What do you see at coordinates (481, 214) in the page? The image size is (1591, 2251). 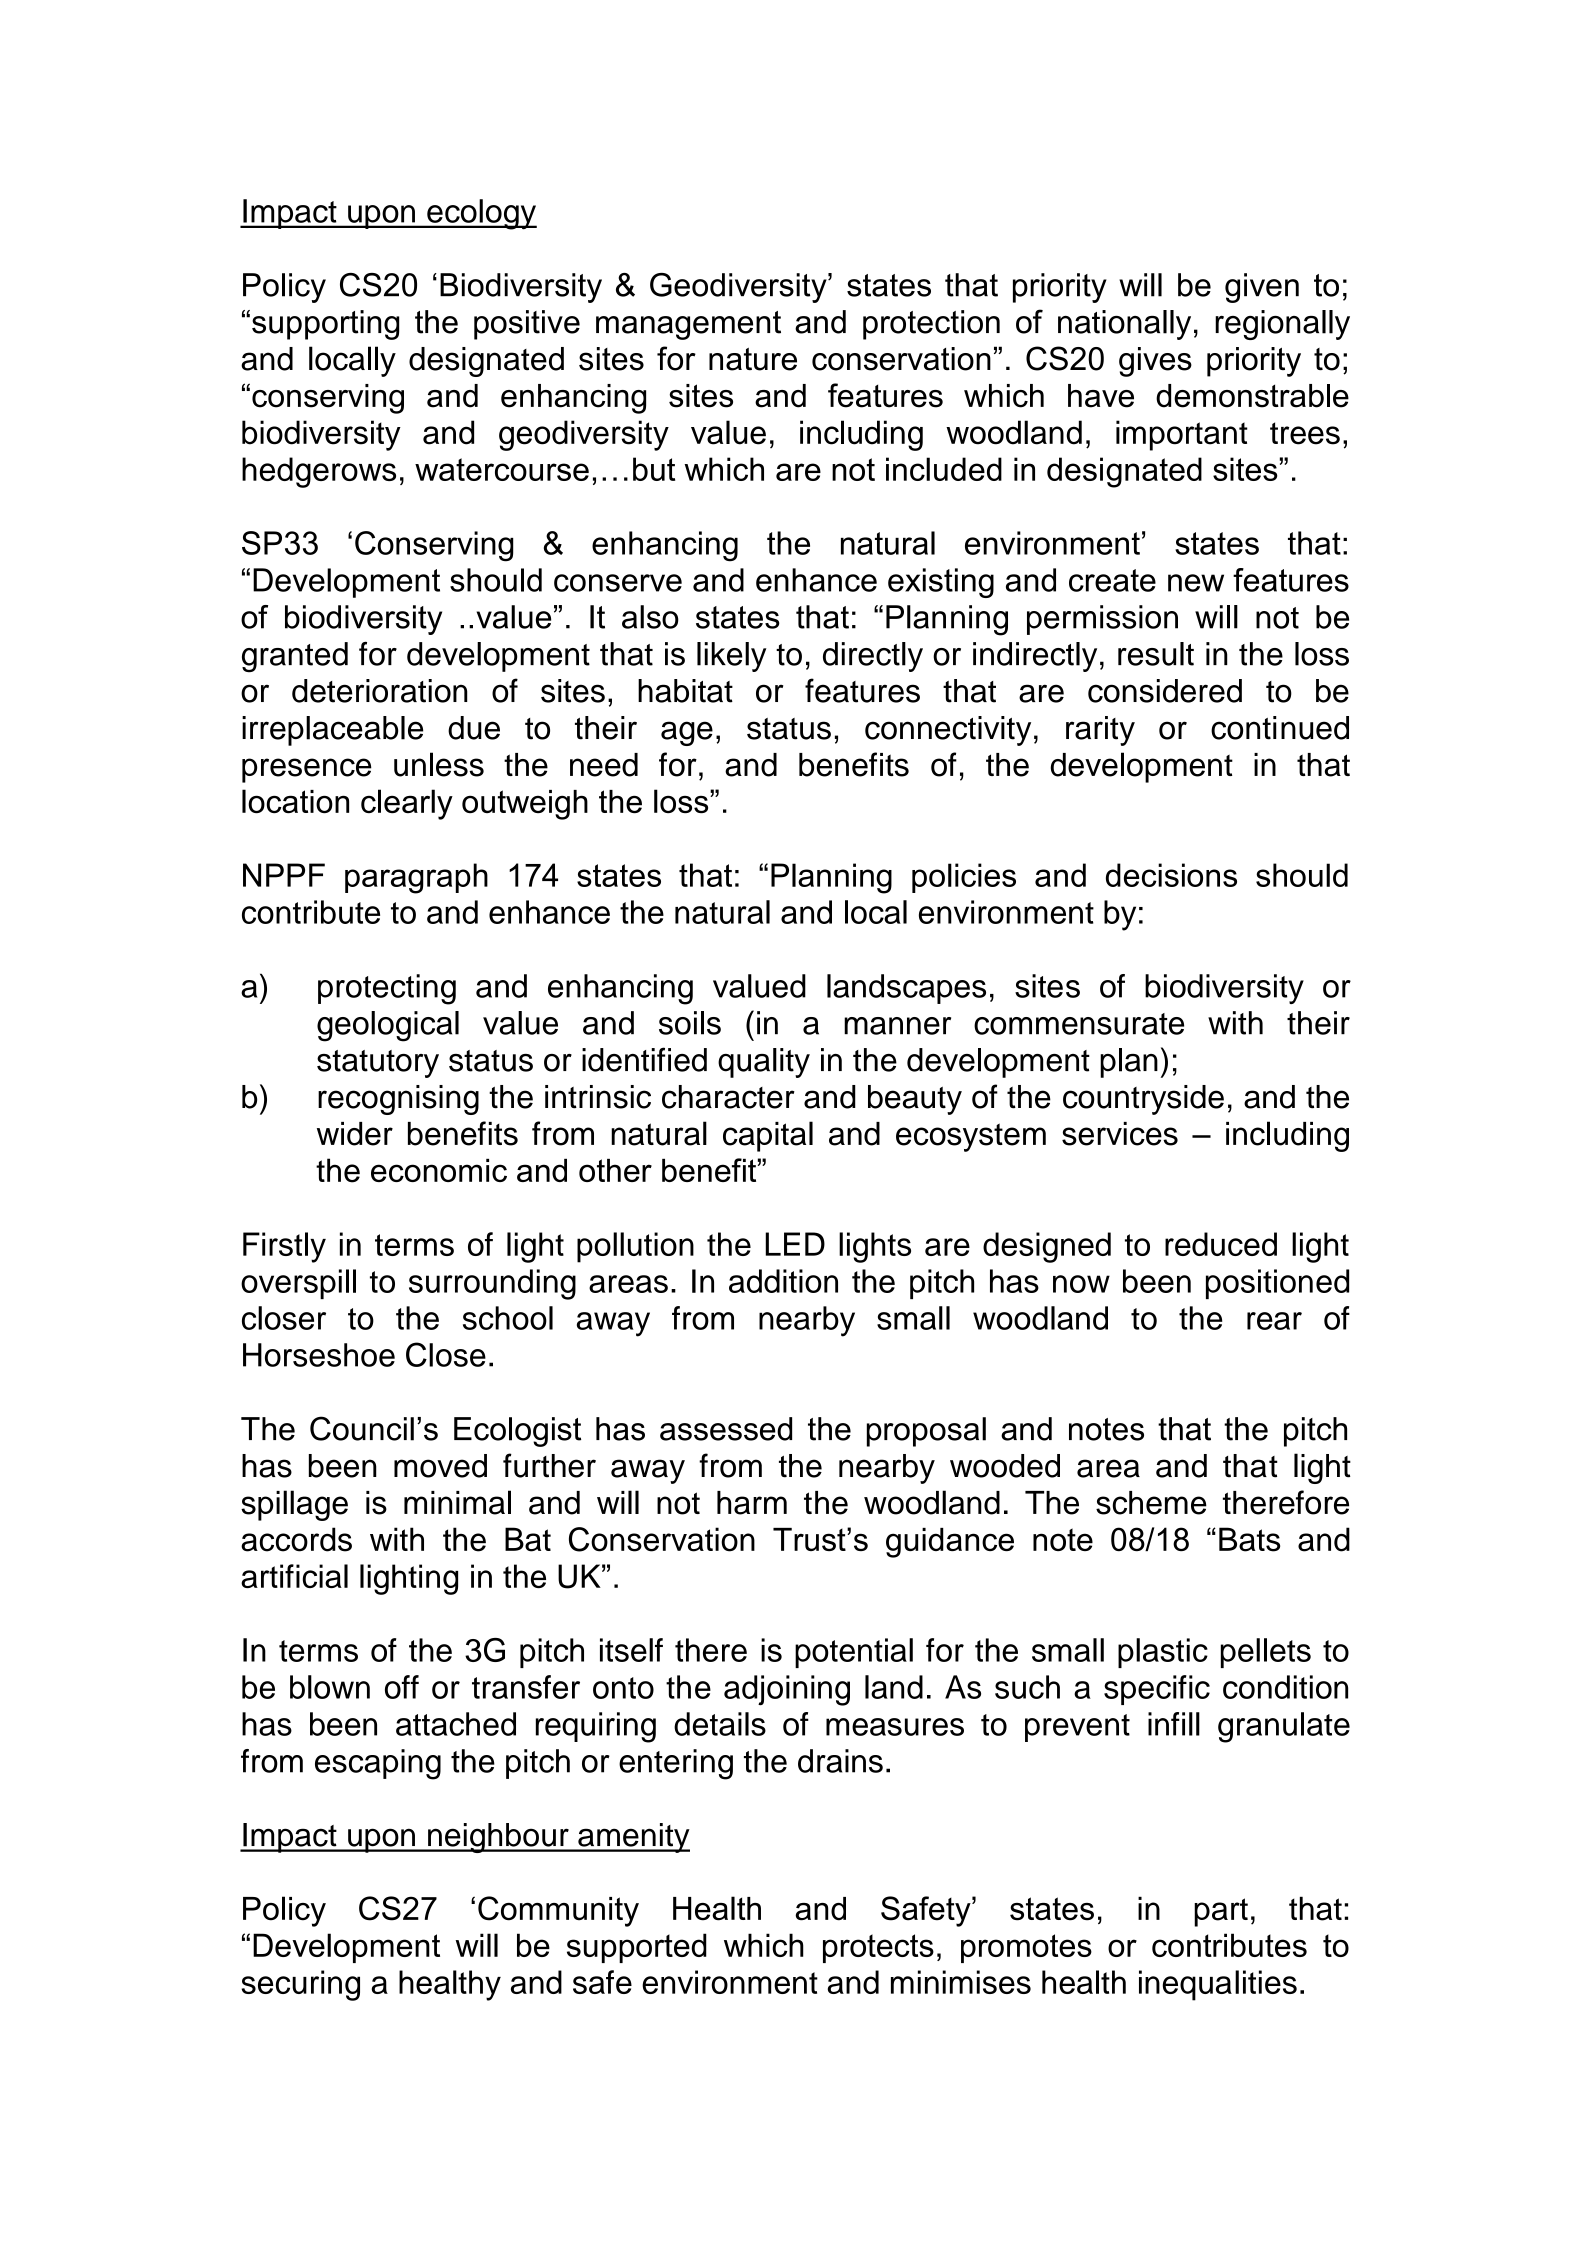 I see `ecology` at bounding box center [481, 214].
